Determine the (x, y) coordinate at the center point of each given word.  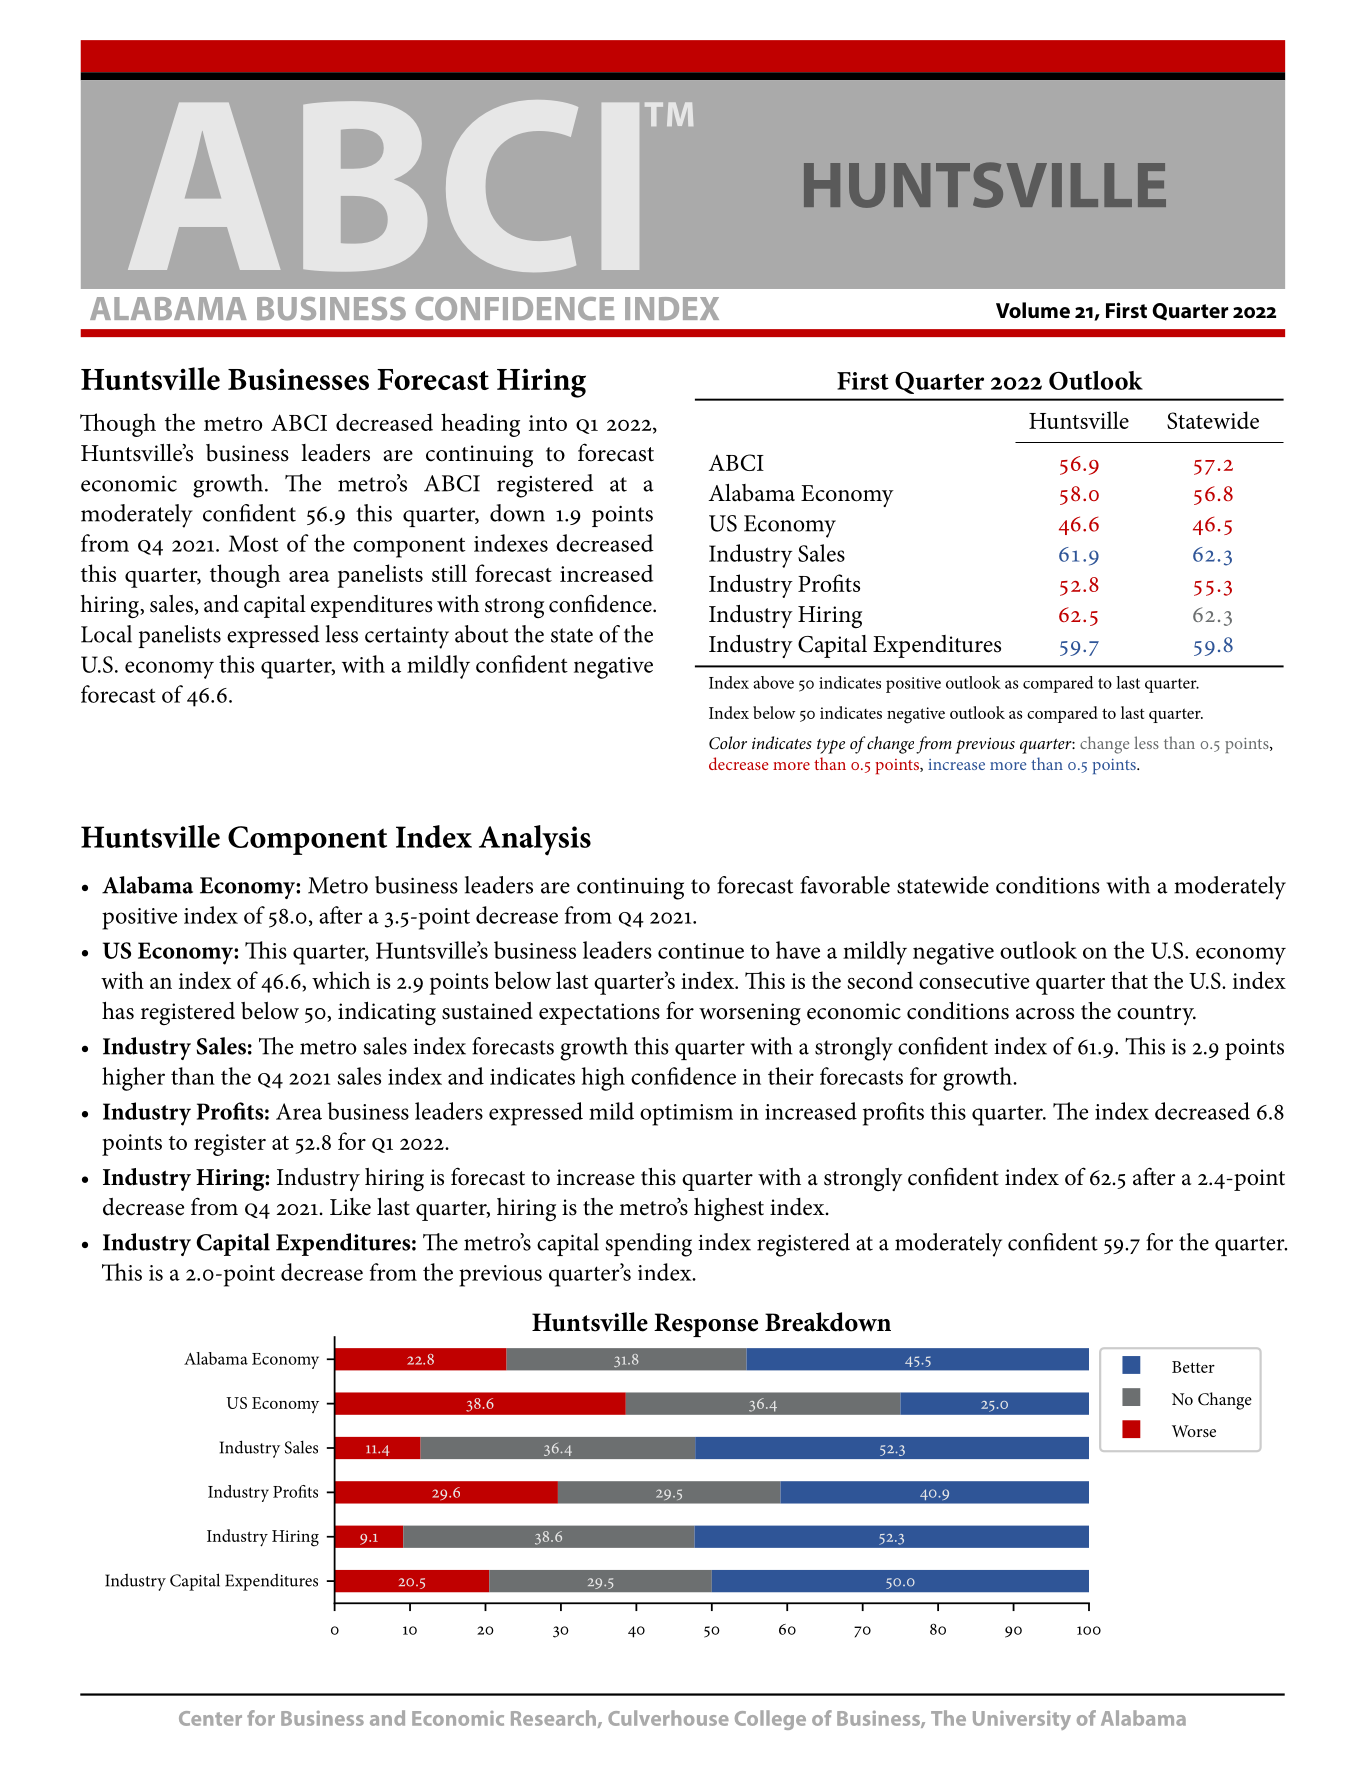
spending (648, 1245)
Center (210, 1718)
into (548, 423)
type (831, 746)
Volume (1033, 310)
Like (350, 1207)
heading (480, 425)
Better (1193, 1367)
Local (106, 634)
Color (728, 743)
